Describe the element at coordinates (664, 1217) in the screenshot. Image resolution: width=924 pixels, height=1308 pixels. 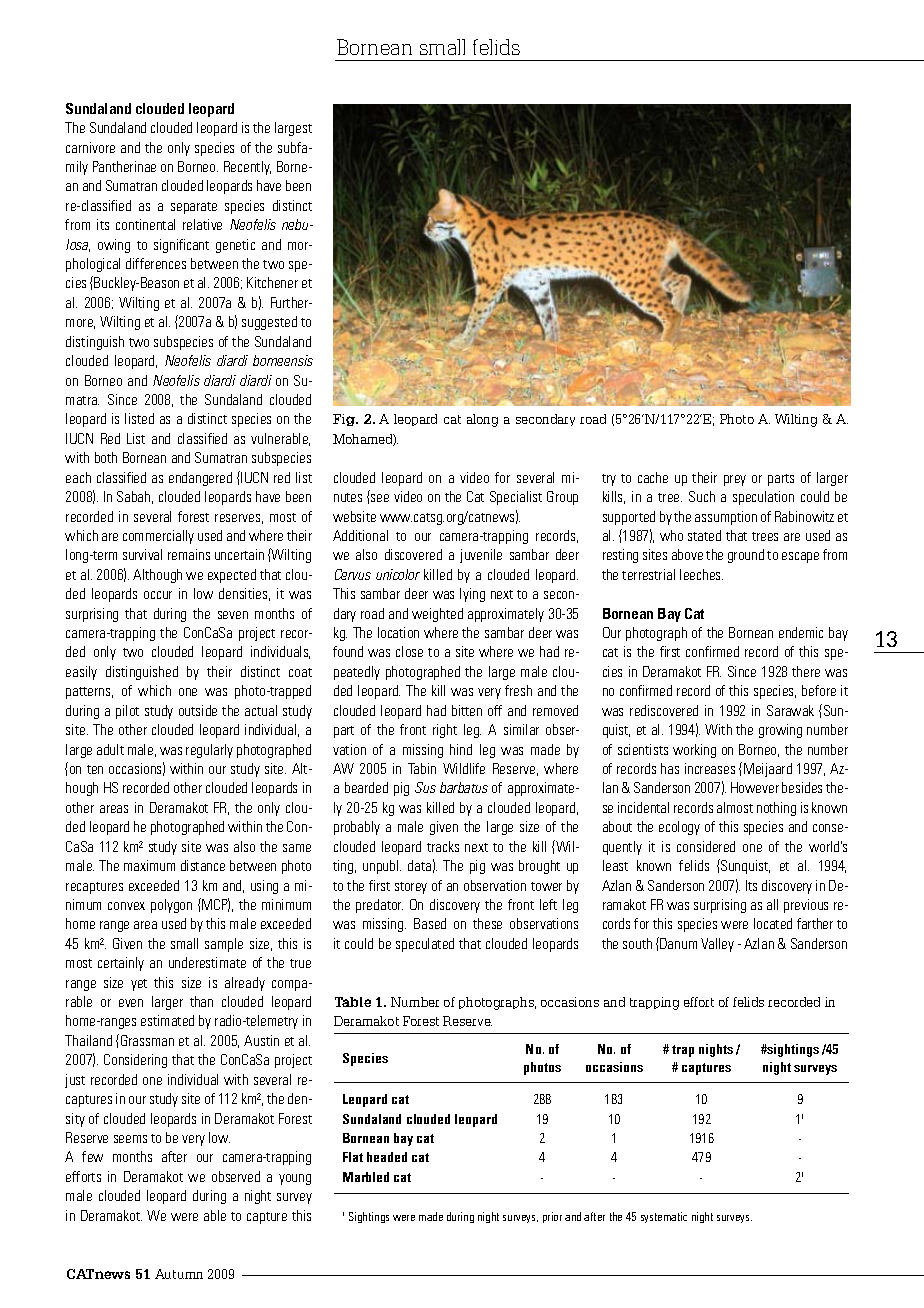
I see `systematic` at that location.
